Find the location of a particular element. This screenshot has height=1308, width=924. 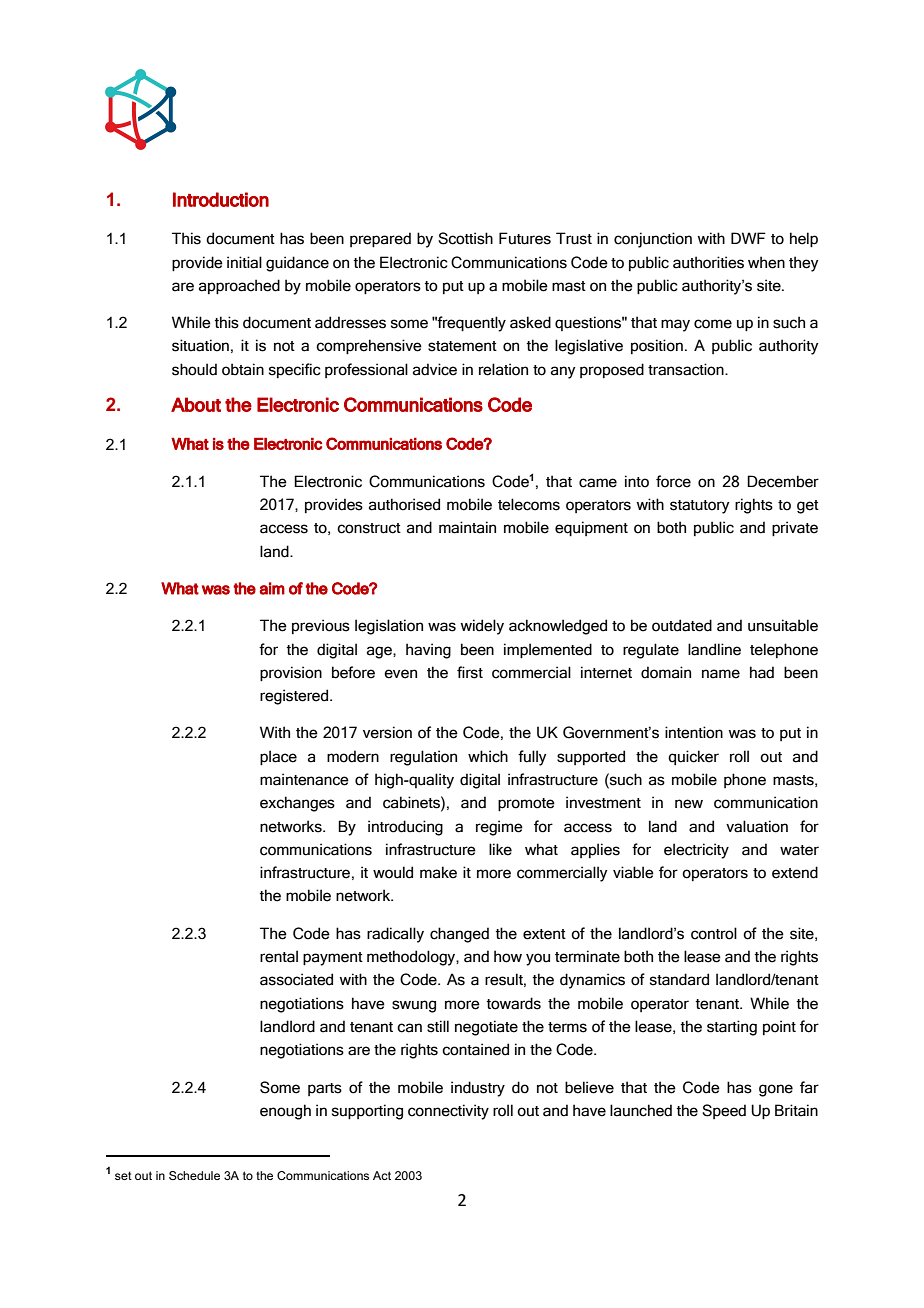

authorities is located at coordinates (708, 262).
